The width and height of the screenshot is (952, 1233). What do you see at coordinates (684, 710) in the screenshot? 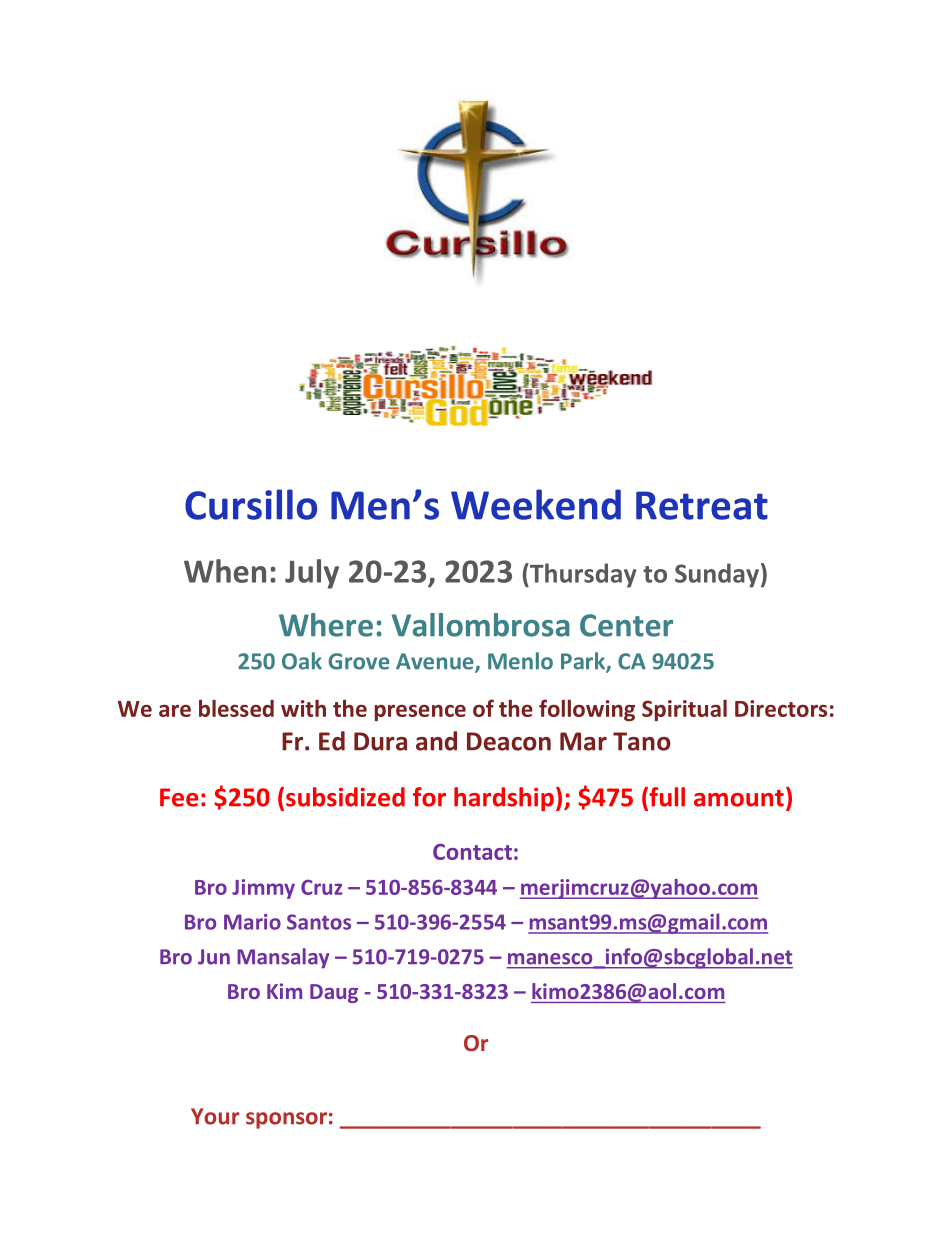
I see `Spiritual` at bounding box center [684, 710].
